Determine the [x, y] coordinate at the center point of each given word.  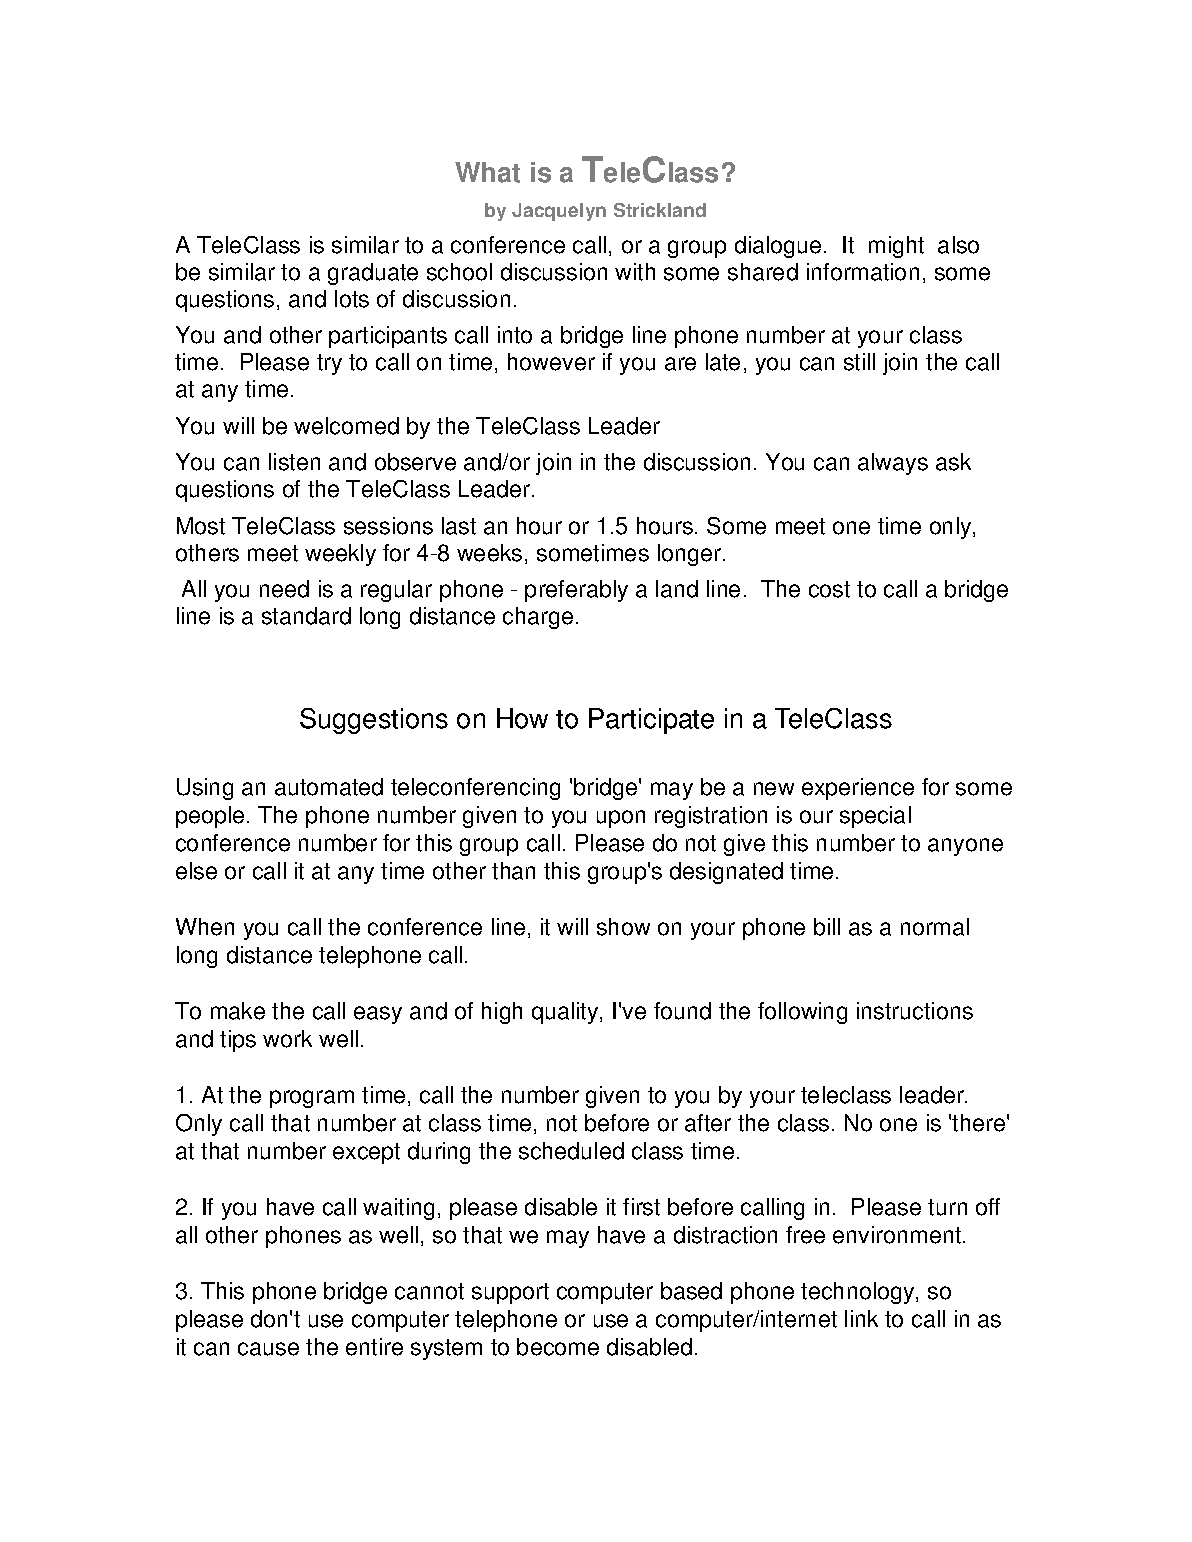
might [896, 247]
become [558, 1347]
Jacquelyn [559, 212]
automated [329, 787]
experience [858, 789]
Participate [651, 721]
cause [268, 1349]
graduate [373, 274]
